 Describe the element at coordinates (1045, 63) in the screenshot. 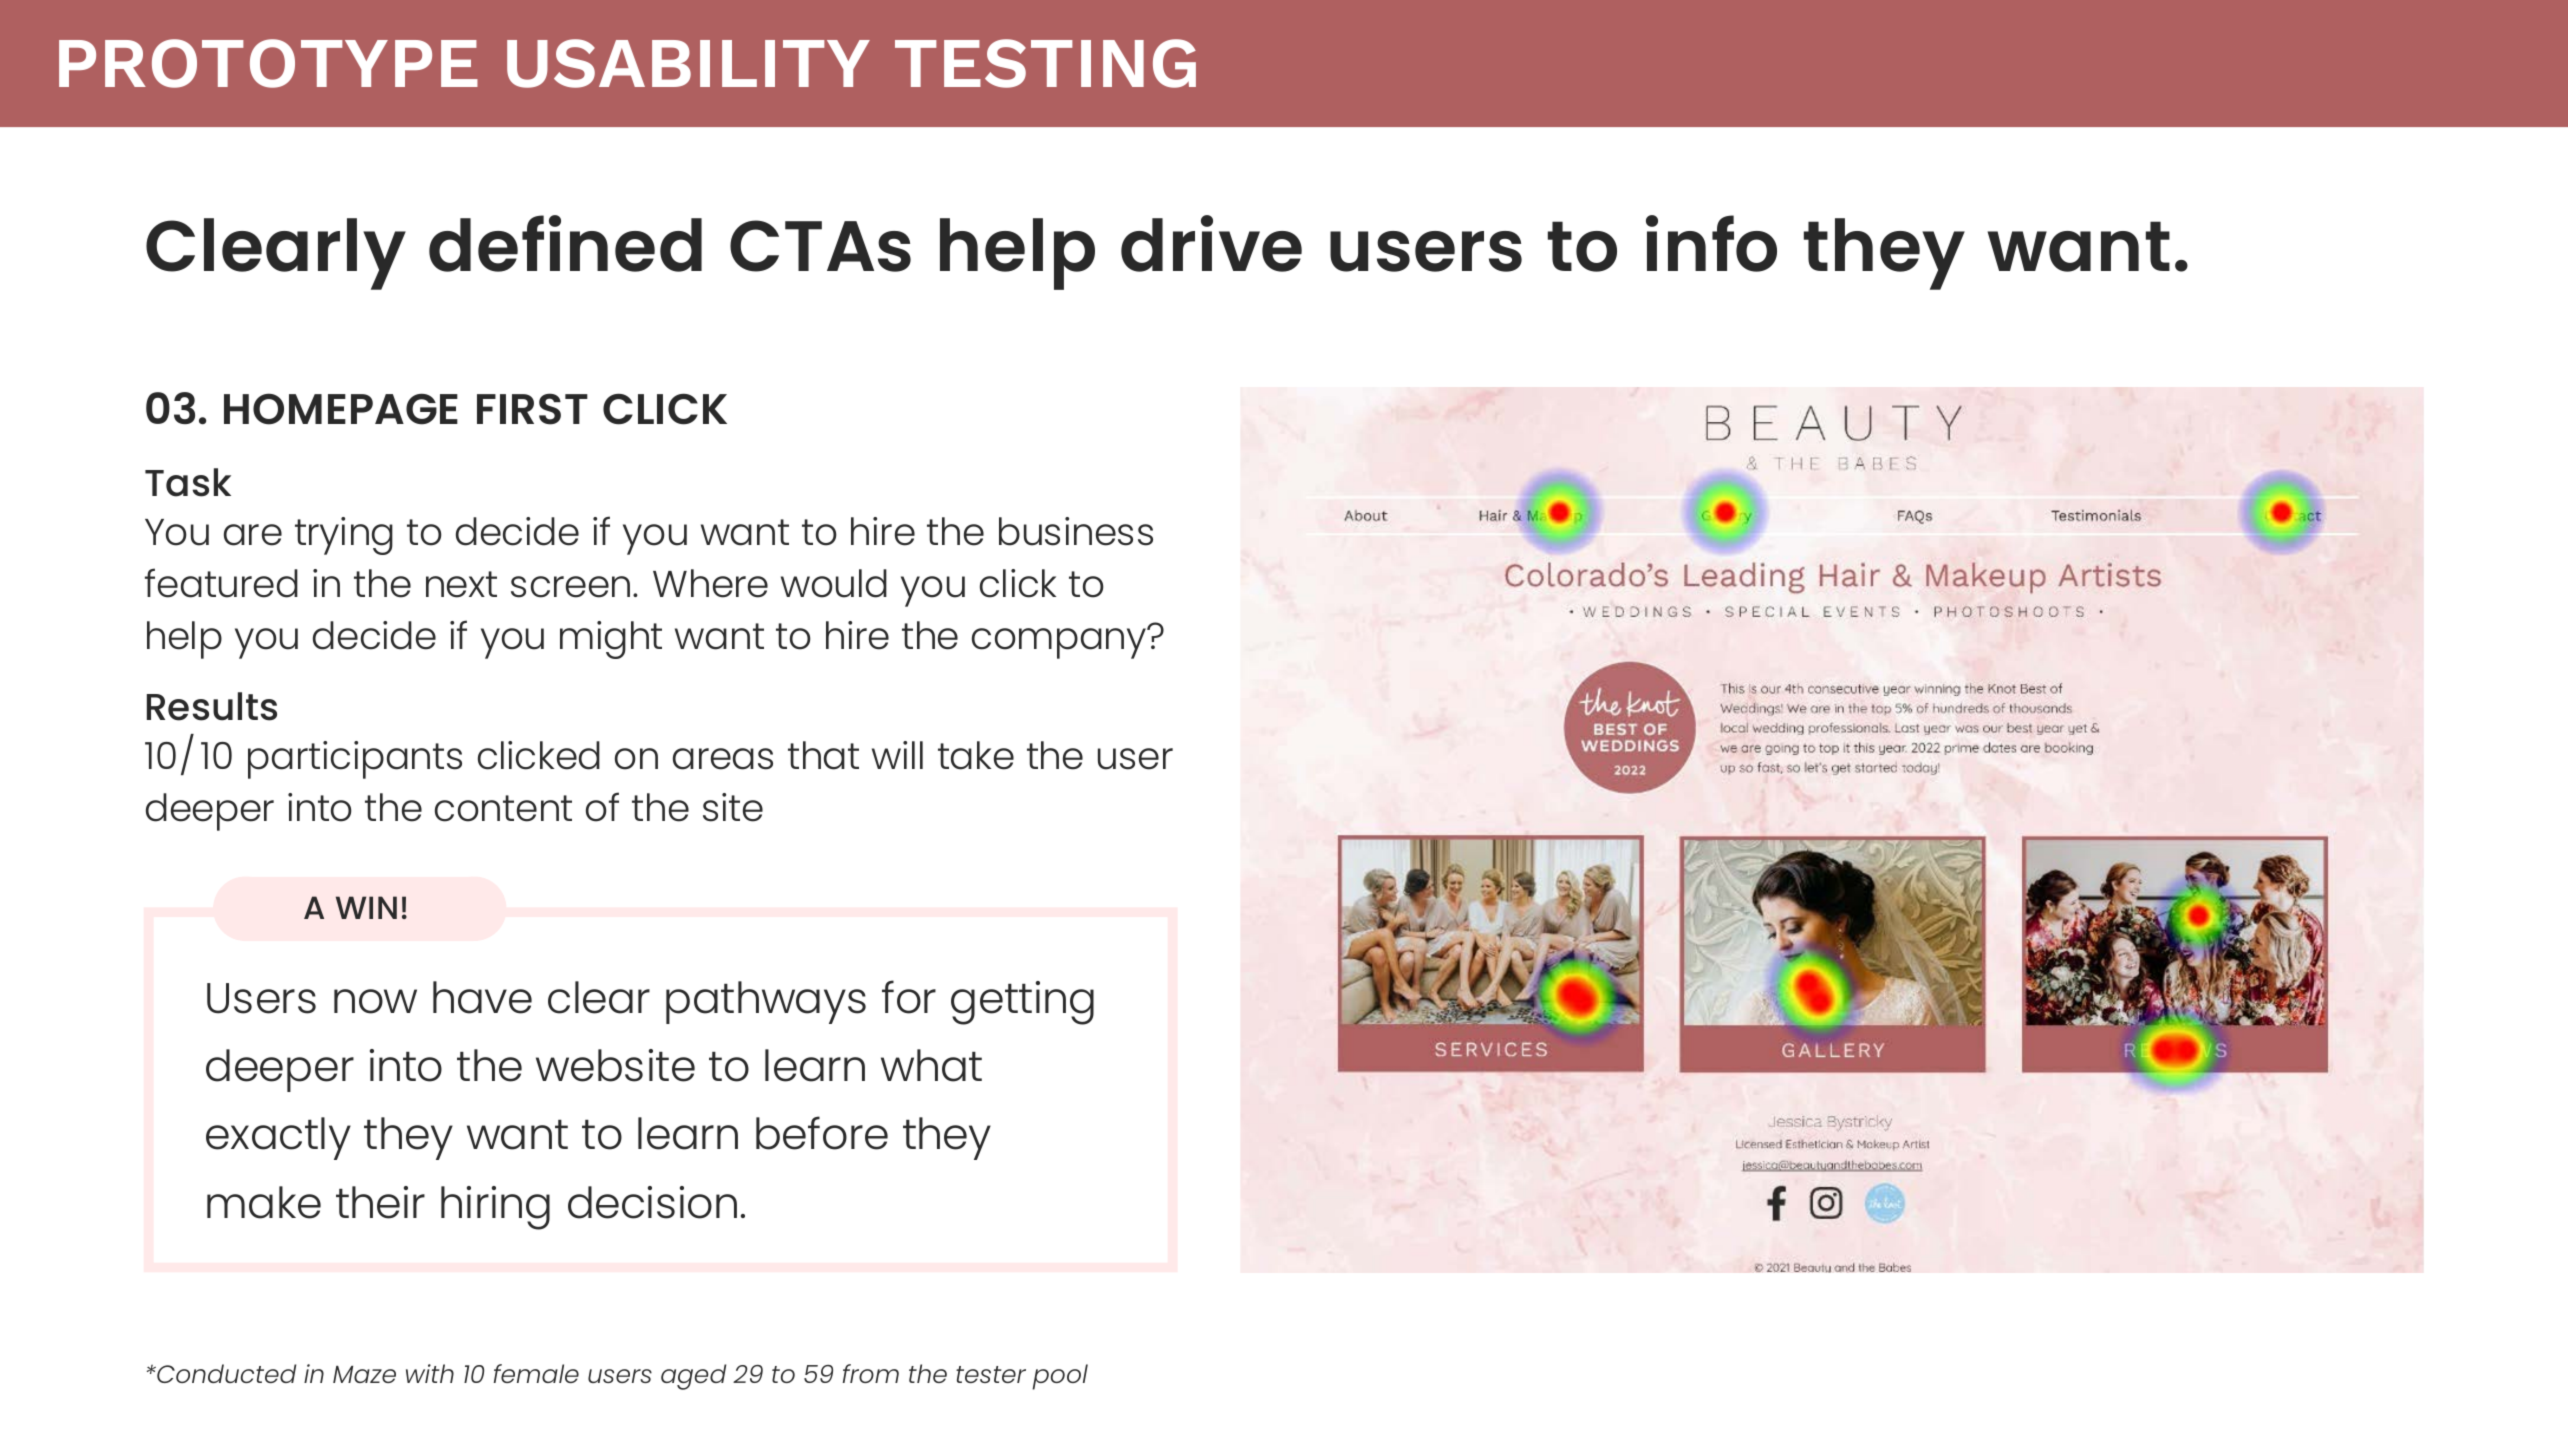

I see `TESTING` at that location.
